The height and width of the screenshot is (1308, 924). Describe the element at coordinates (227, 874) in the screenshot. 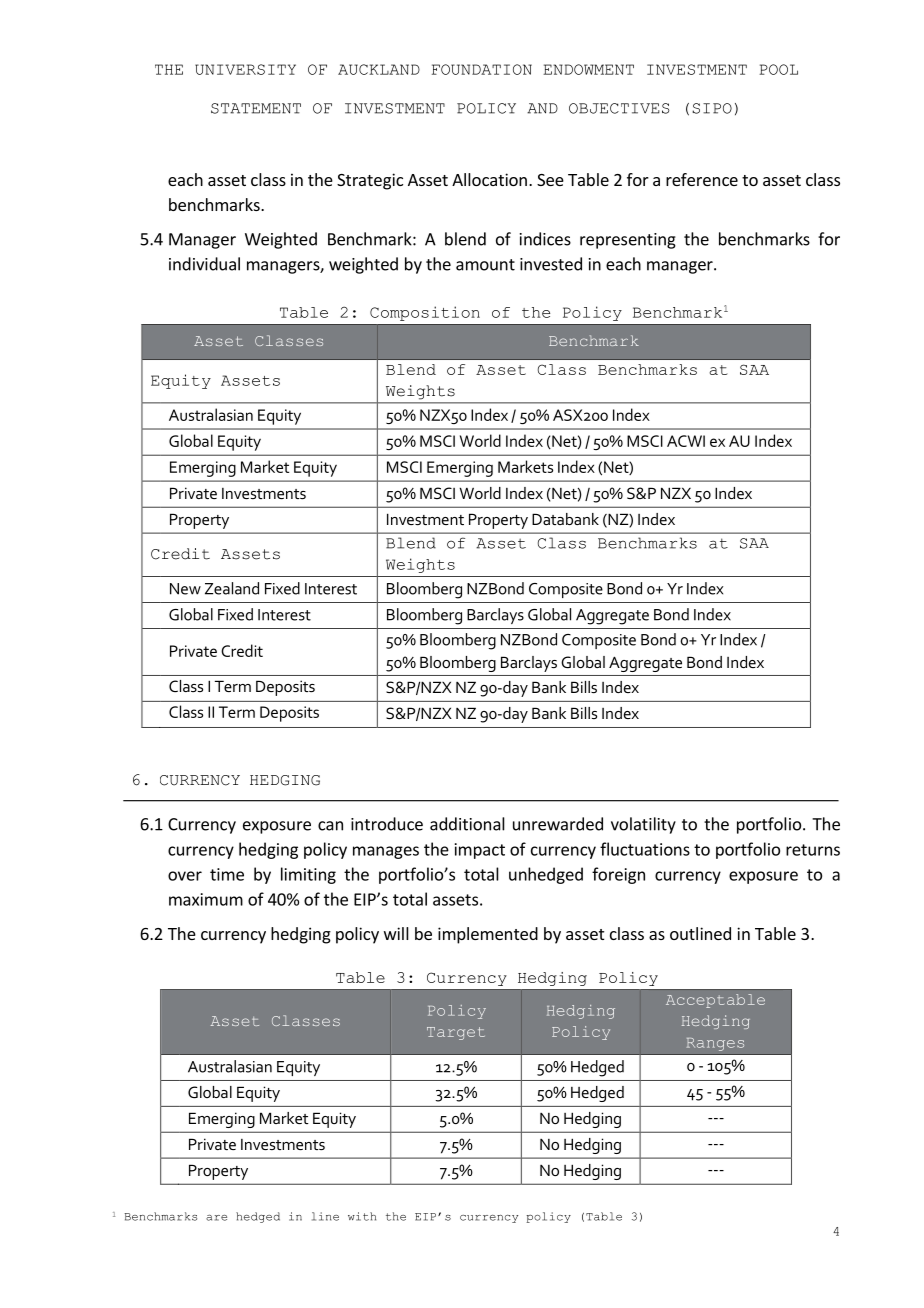

I see `time` at that location.
